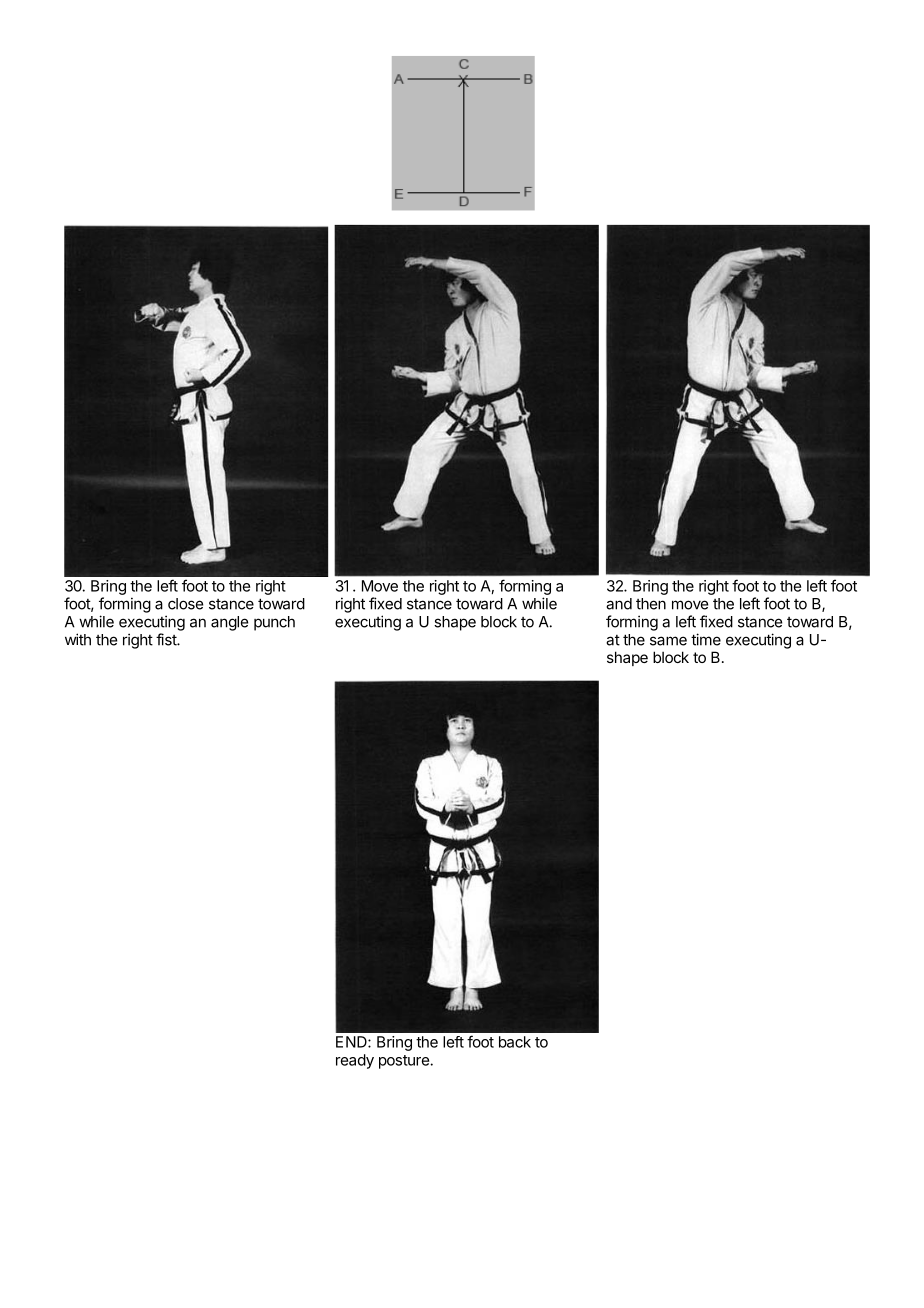 This document has width=924, height=1308. Describe the element at coordinates (355, 1061) in the document. I see `ready` at that location.
